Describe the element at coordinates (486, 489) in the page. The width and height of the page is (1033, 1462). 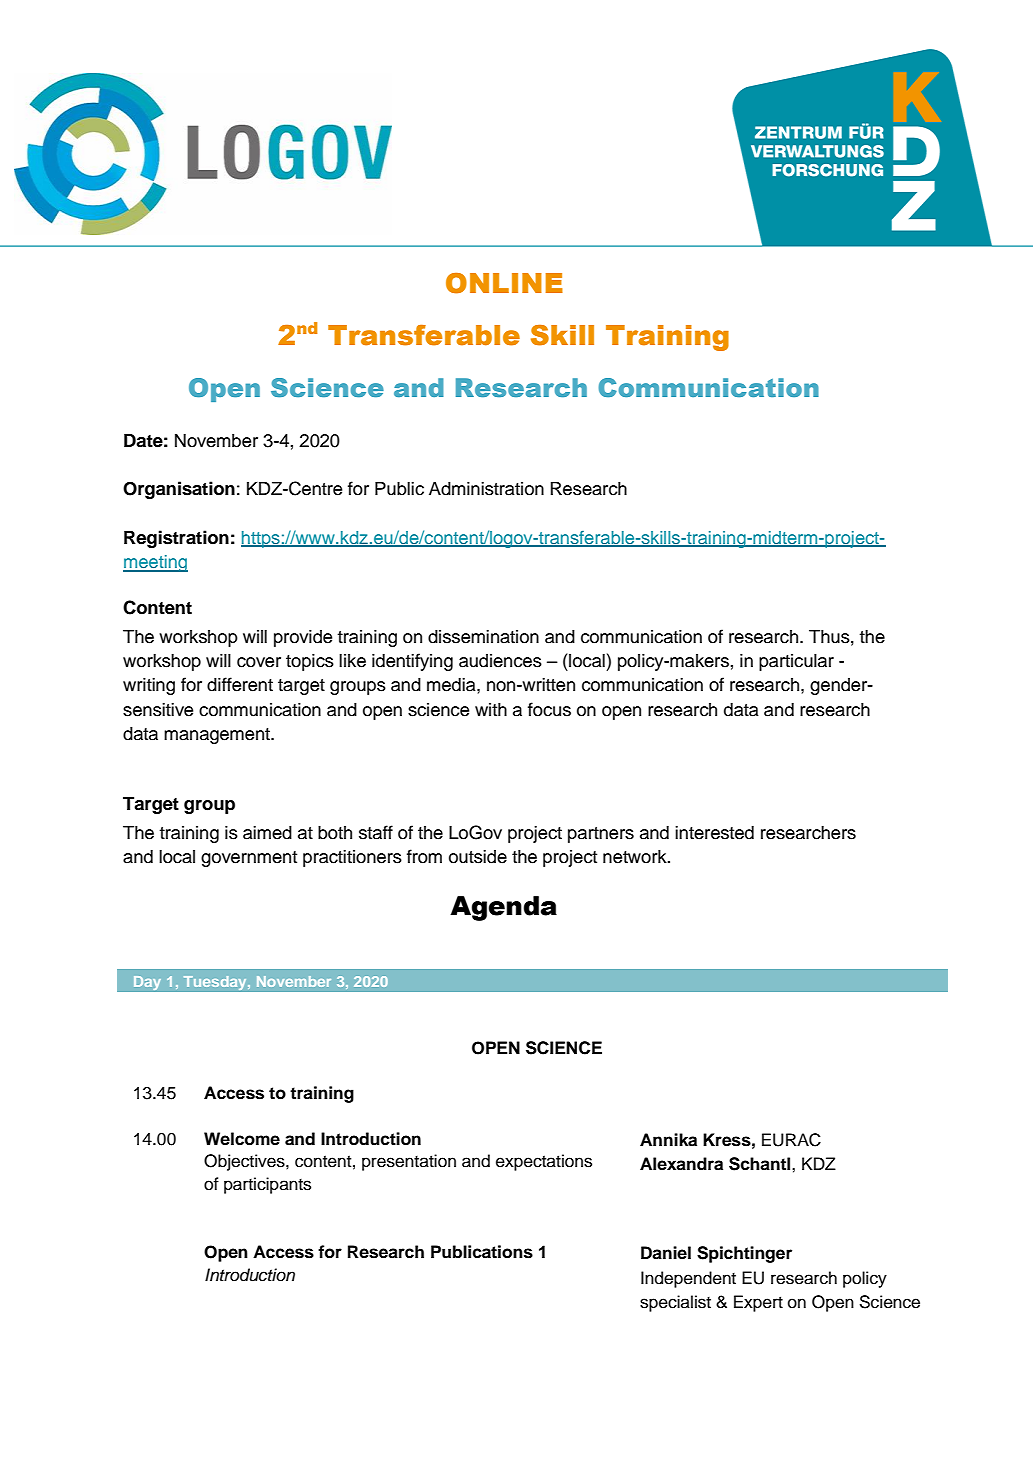
I see `Administration` at that location.
